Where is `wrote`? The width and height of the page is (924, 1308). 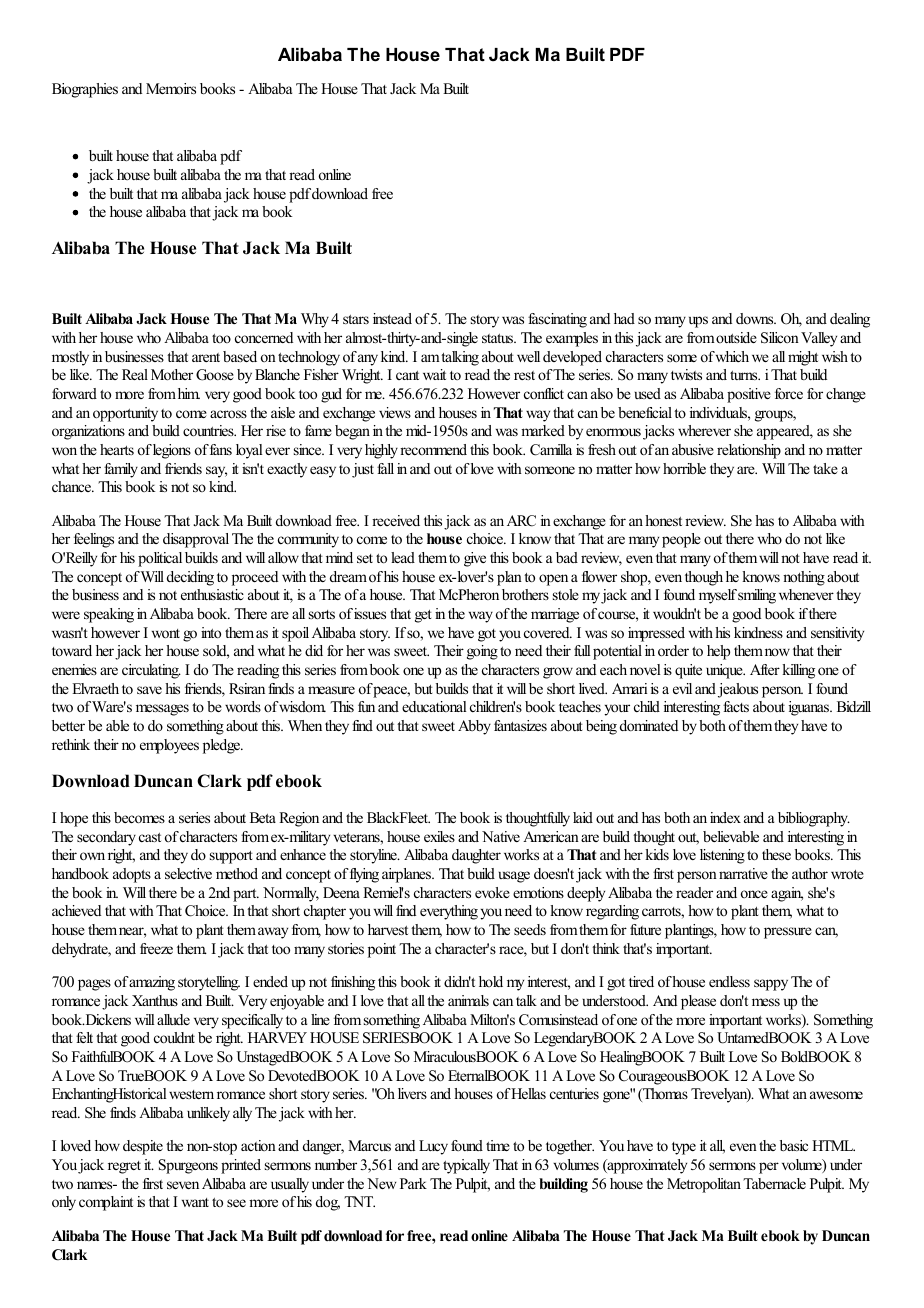 wrote is located at coordinates (847, 874).
